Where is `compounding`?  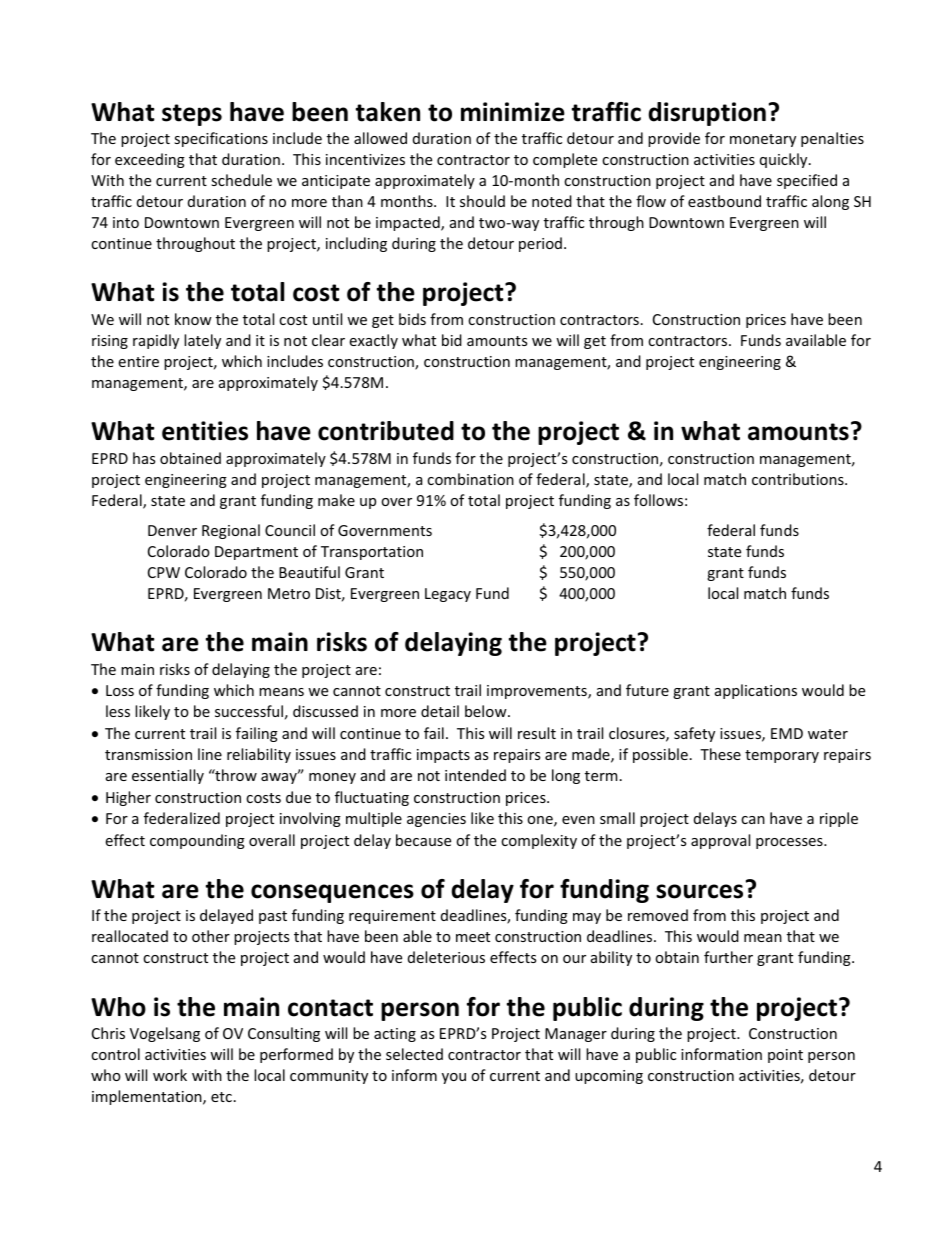 compounding is located at coordinates (197, 841).
